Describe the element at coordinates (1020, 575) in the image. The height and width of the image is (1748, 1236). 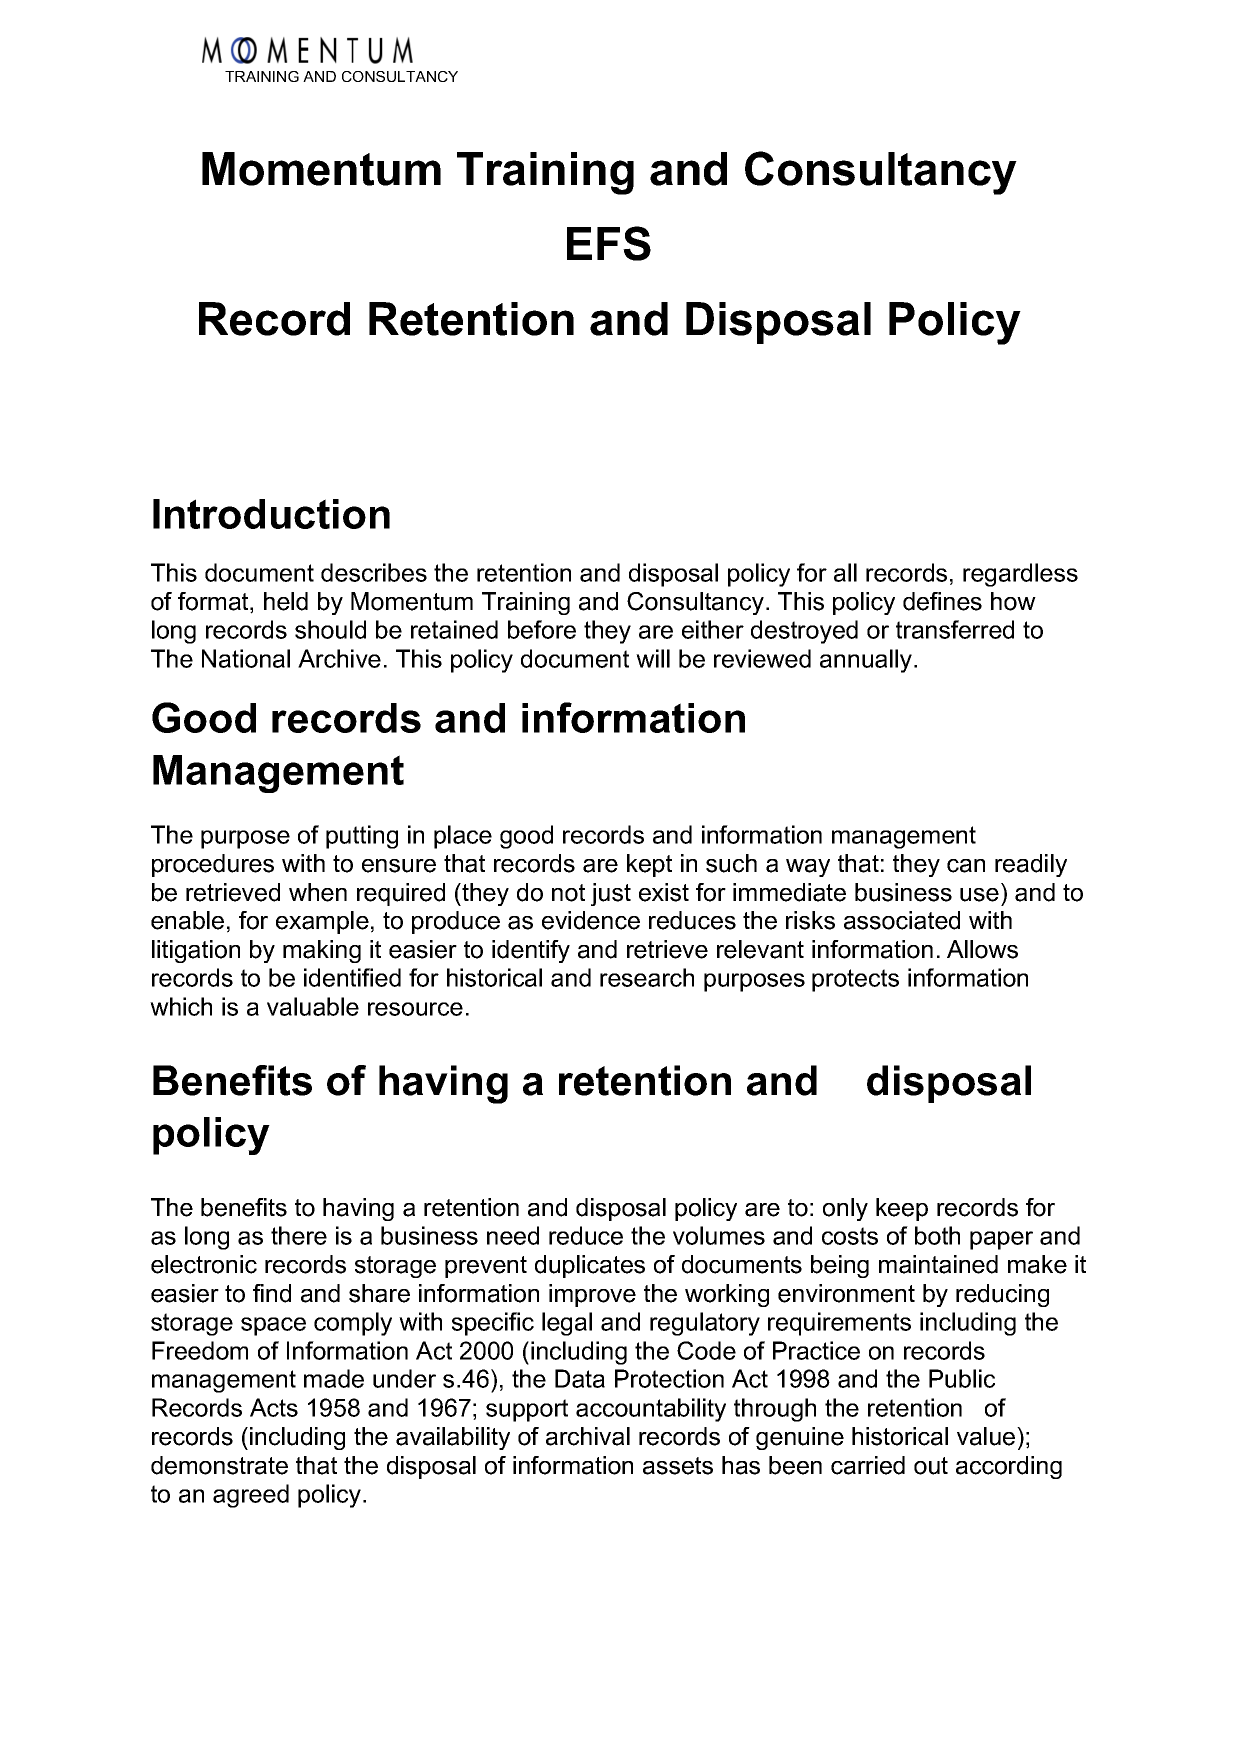
I see `regardless` at that location.
